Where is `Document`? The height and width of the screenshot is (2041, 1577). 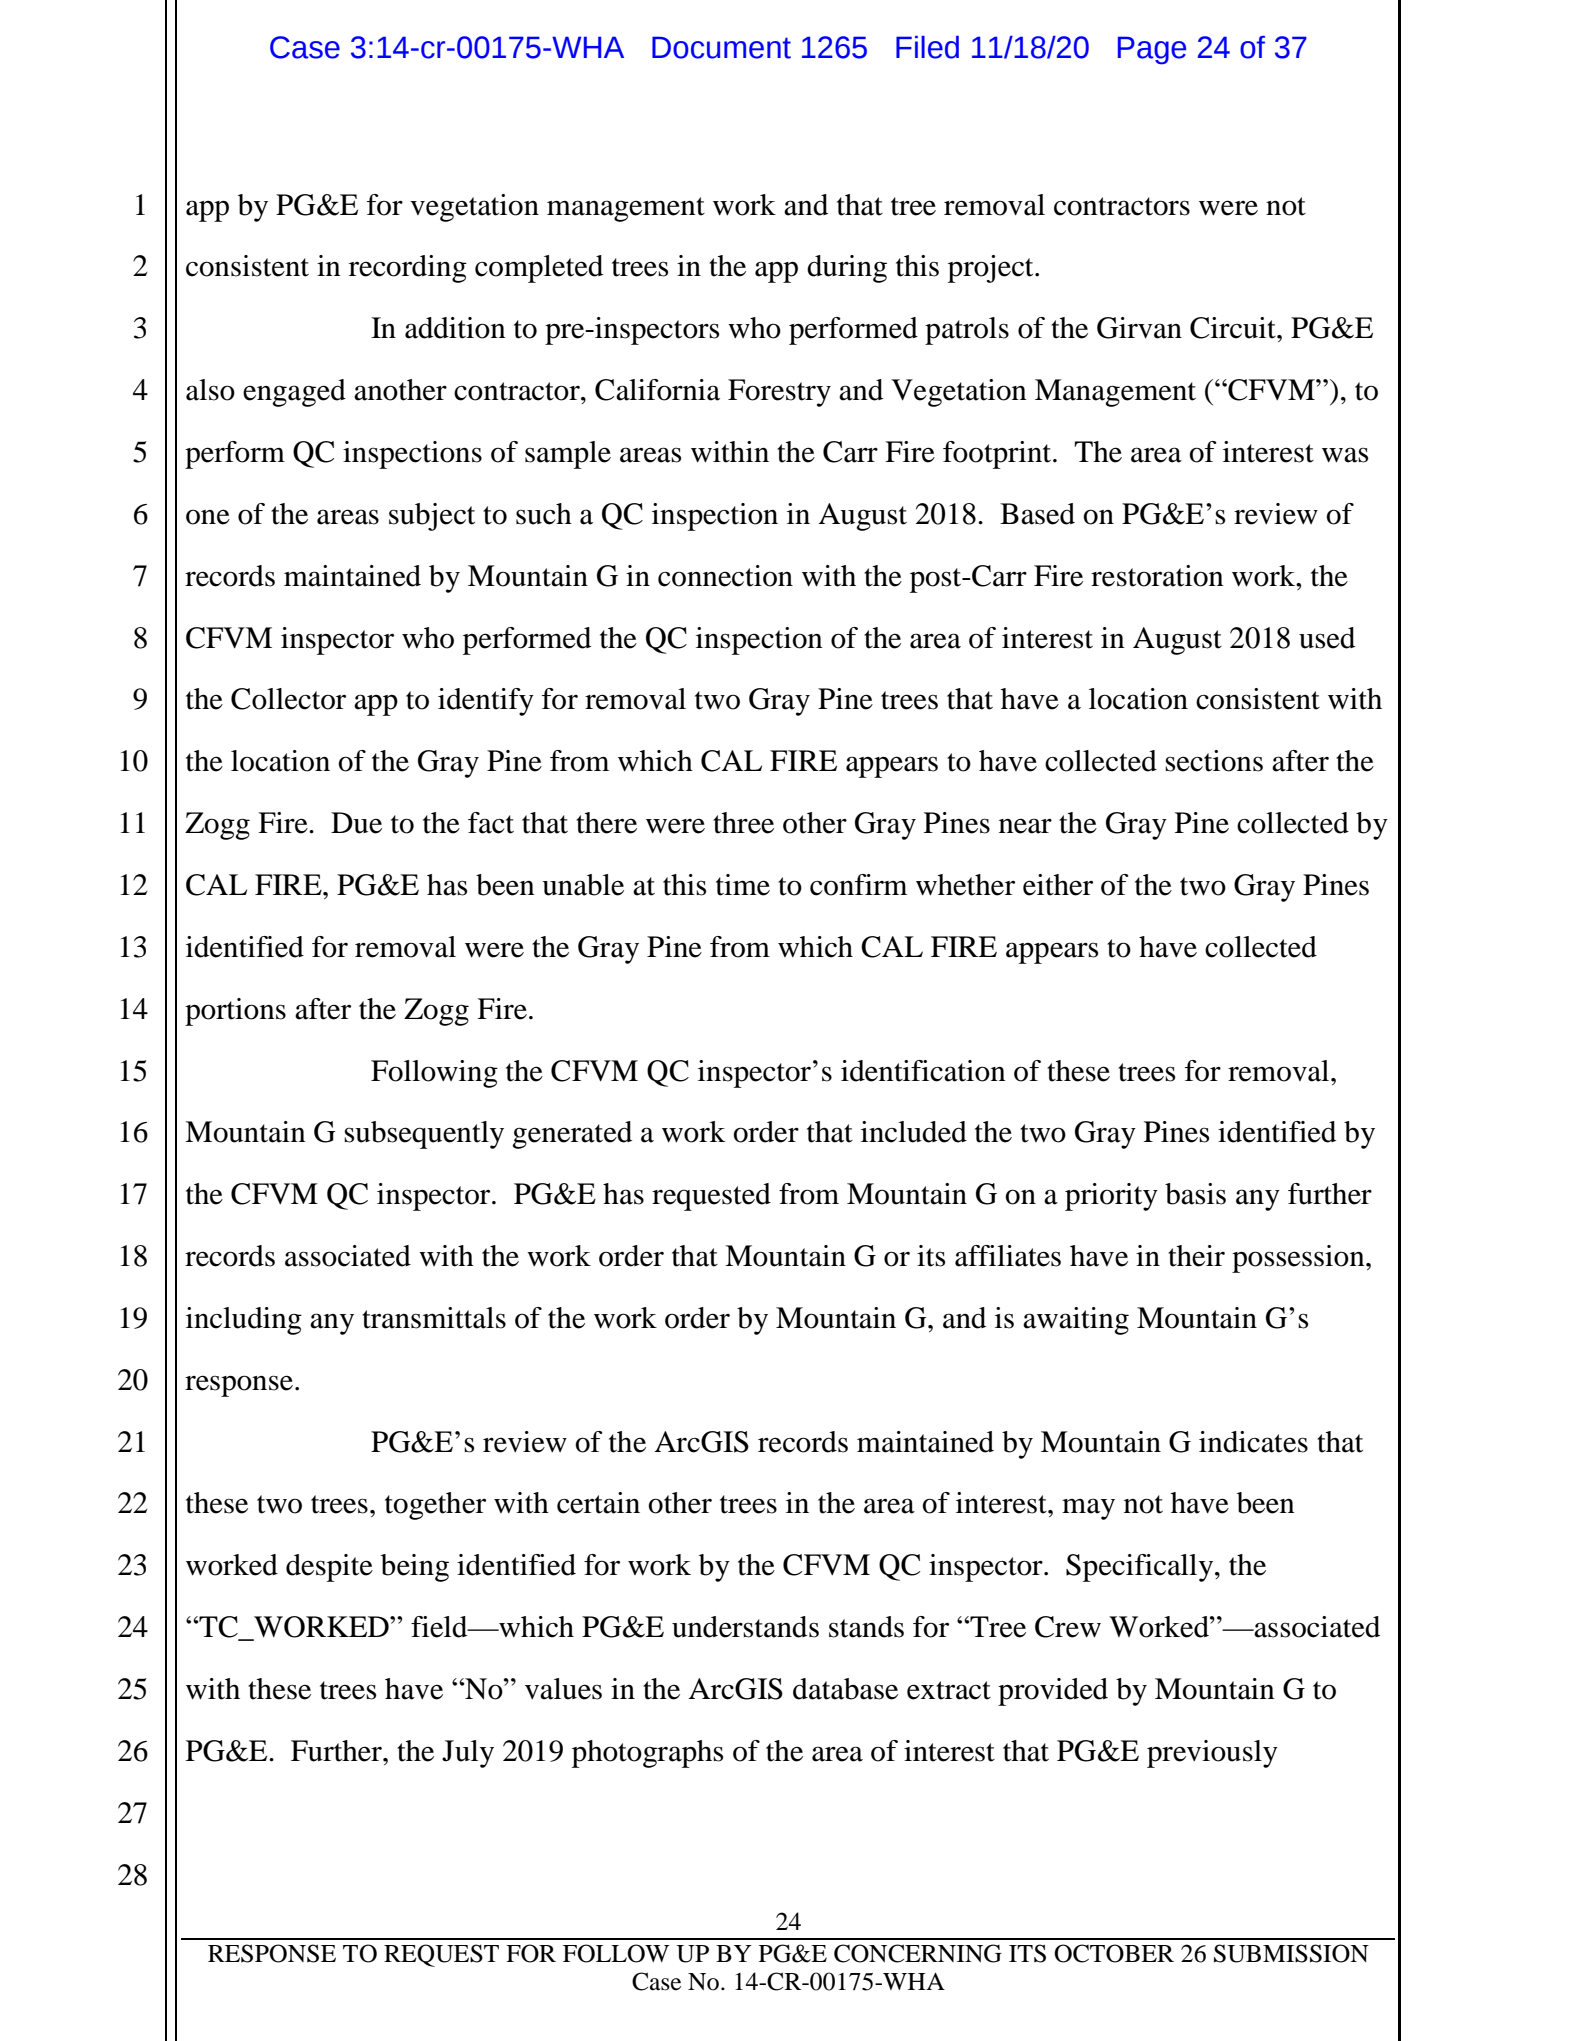
Document is located at coordinates (721, 47).
